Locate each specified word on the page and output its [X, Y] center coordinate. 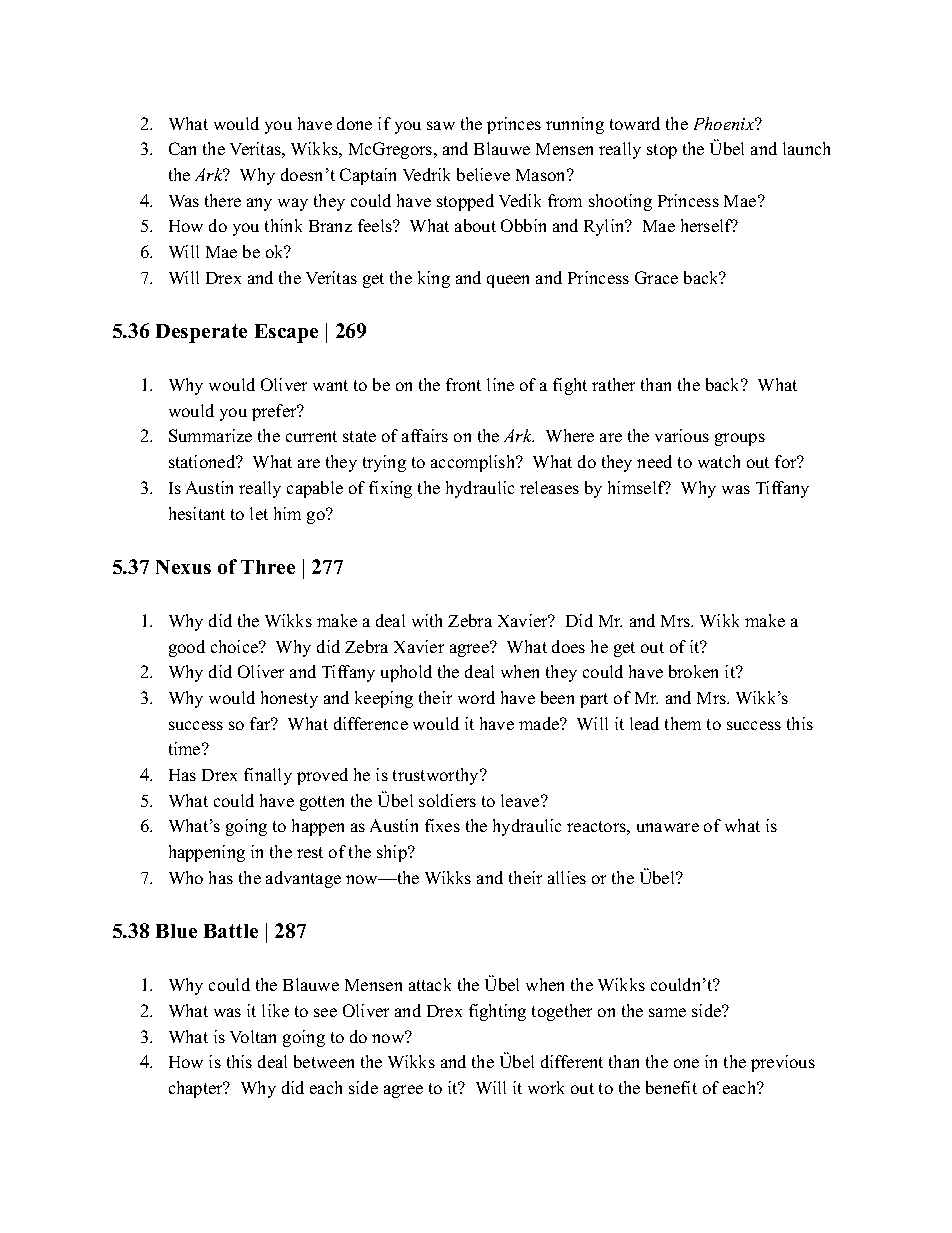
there [223, 200]
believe [483, 174]
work [546, 1087]
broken [693, 671]
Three [268, 567]
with [427, 620]
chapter [197, 1089]
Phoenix [725, 123]
